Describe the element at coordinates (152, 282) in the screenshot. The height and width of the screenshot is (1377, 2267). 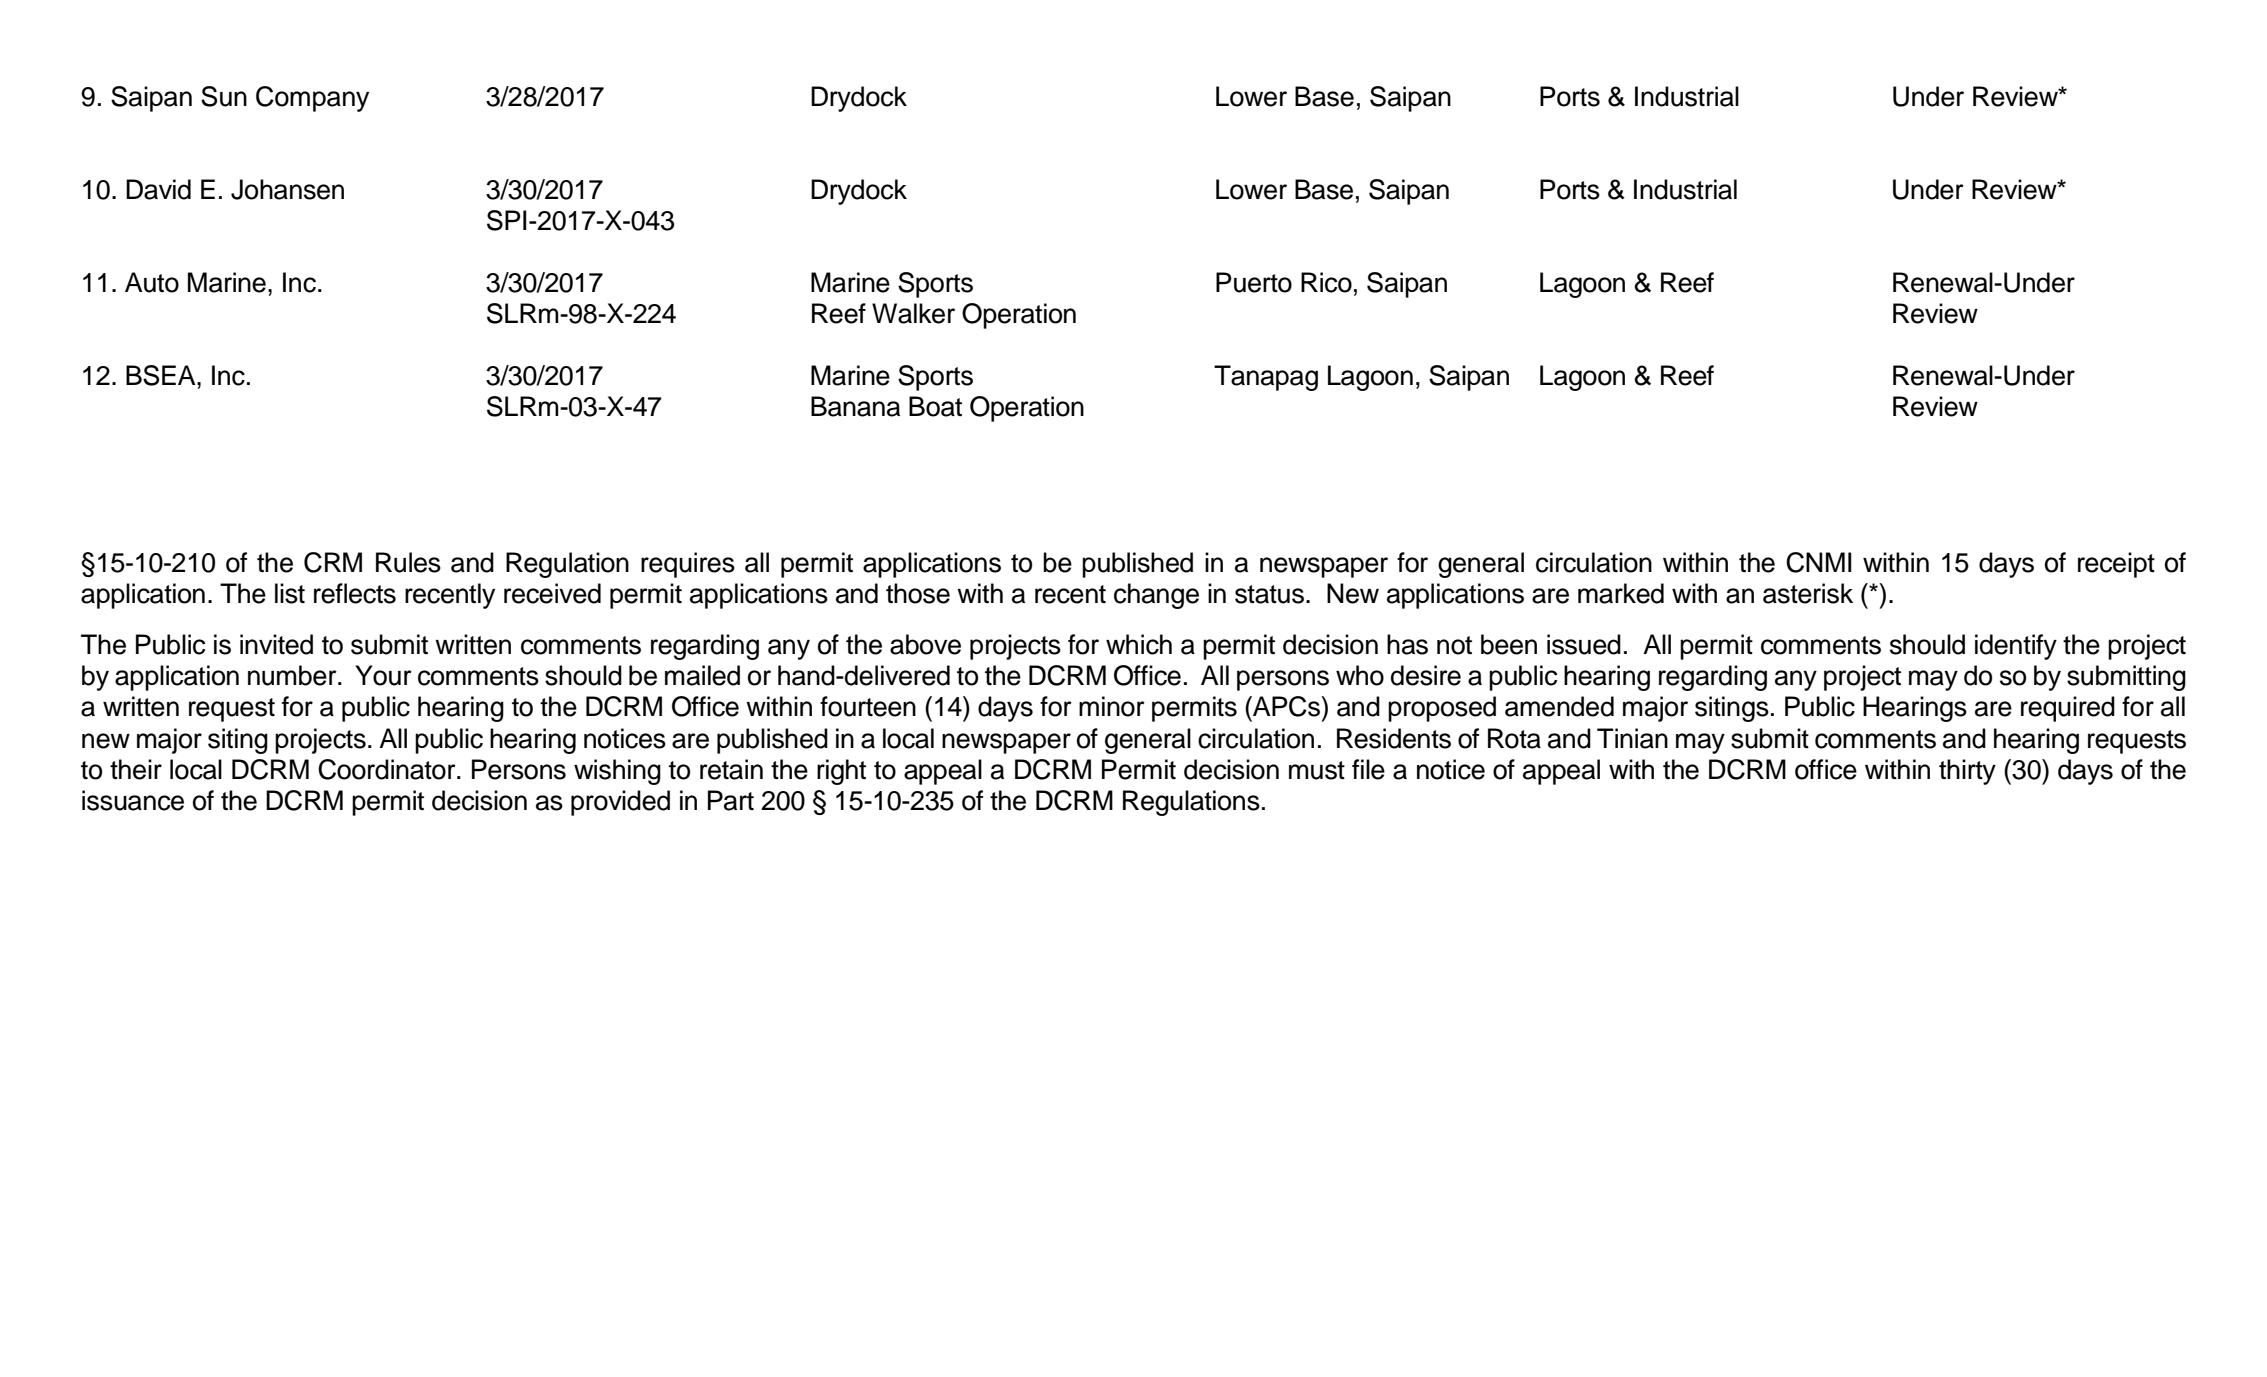
I see `Auto` at that location.
